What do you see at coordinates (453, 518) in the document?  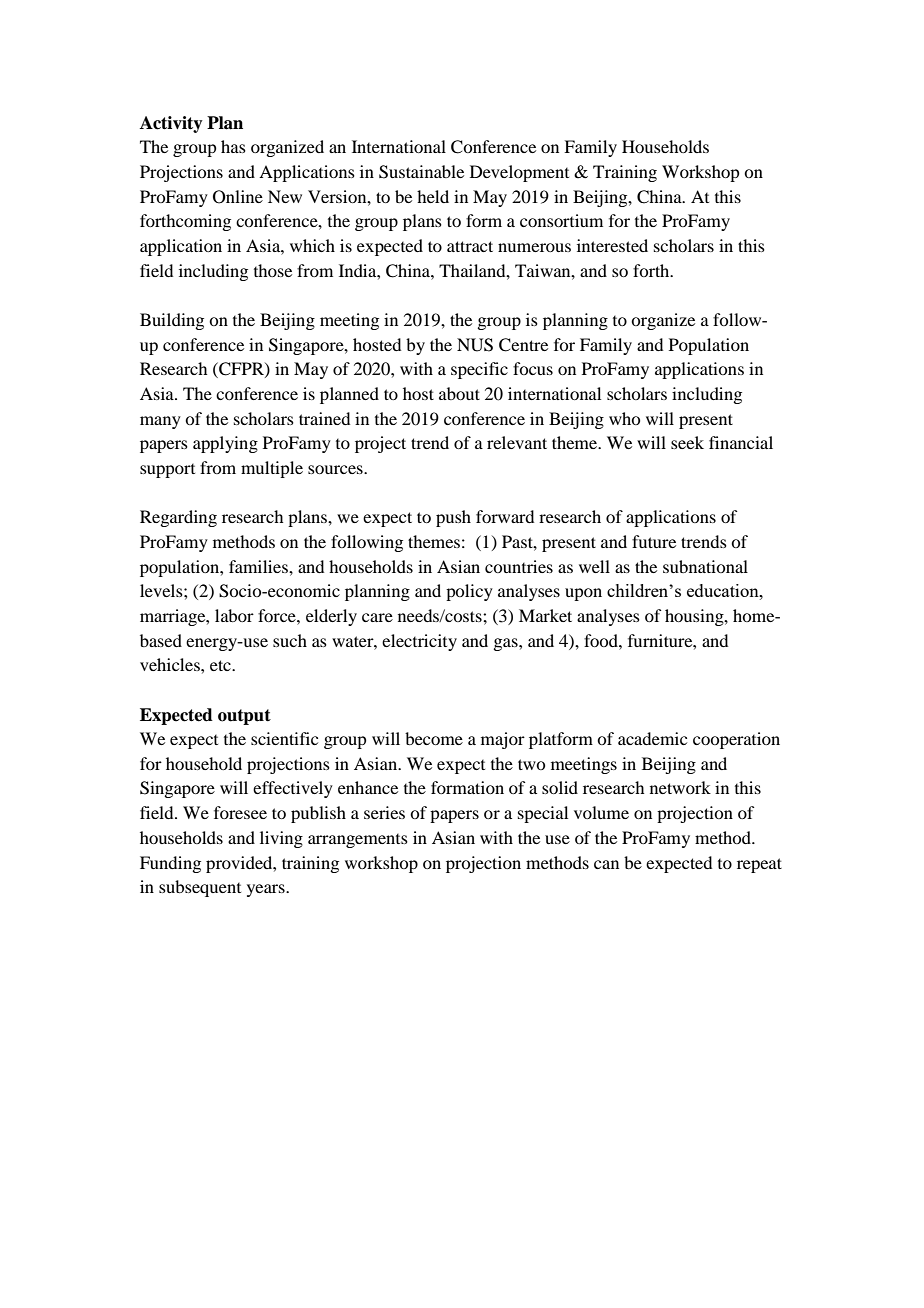 I see `push` at bounding box center [453, 518].
